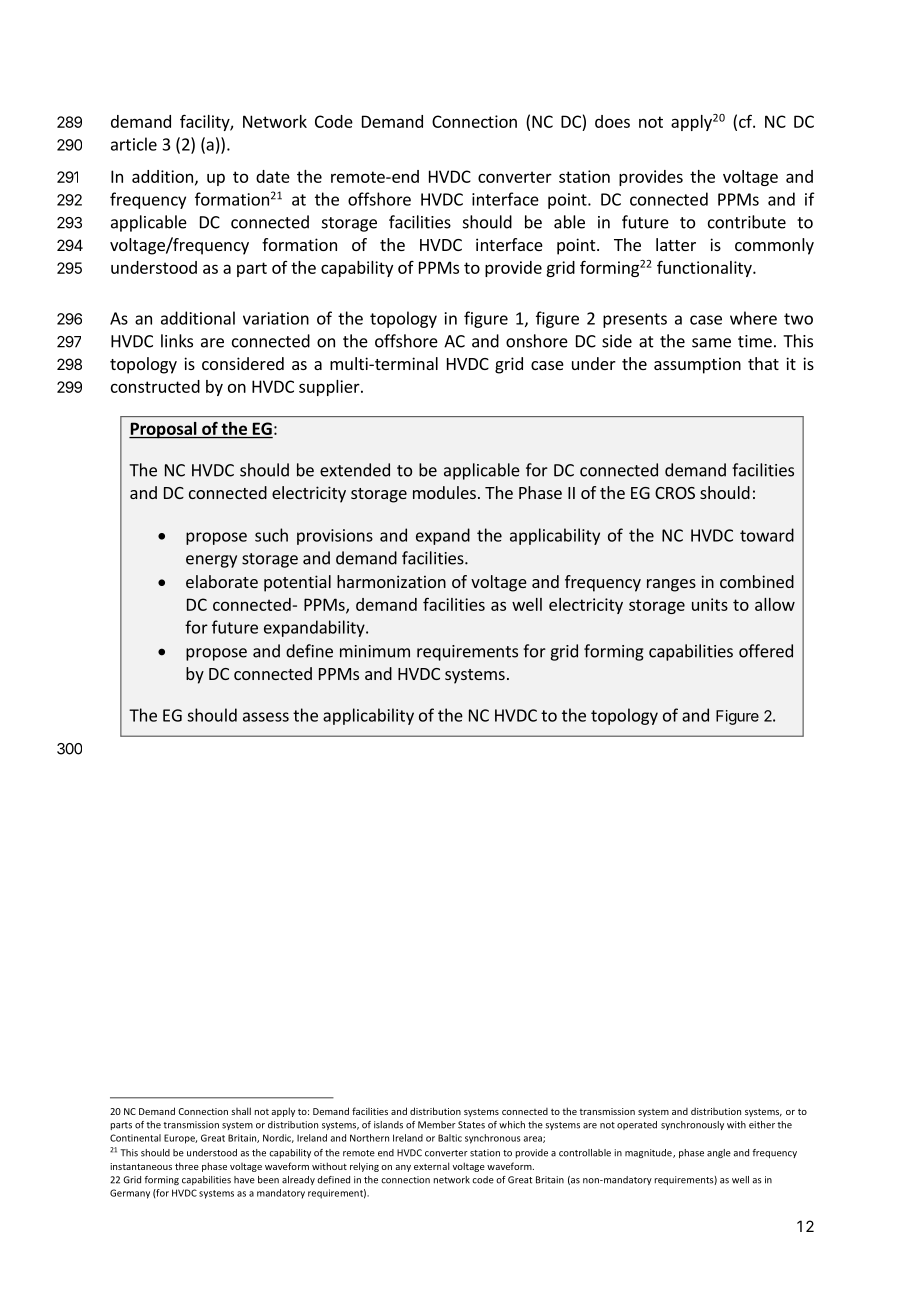 The height and width of the screenshot is (1308, 924). What do you see at coordinates (273, 176) in the screenshot?
I see `date` at bounding box center [273, 176].
